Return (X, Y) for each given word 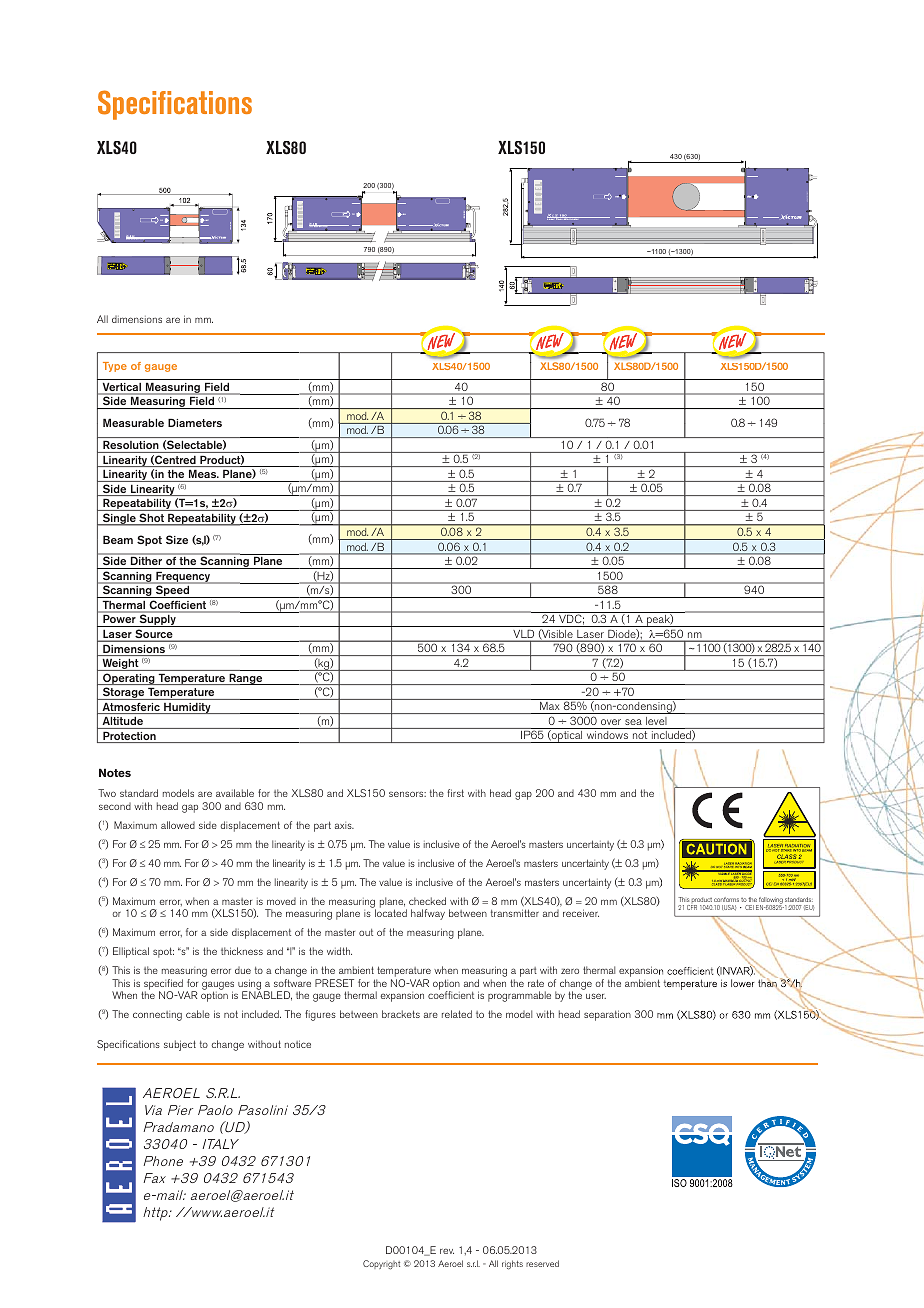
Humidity (187, 708)
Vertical (122, 387)
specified (163, 985)
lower (743, 983)
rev (447, 1251)
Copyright (381, 1265)
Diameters (195, 422)
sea (633, 722)
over (611, 722)
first (455, 793)
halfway (428, 914)
